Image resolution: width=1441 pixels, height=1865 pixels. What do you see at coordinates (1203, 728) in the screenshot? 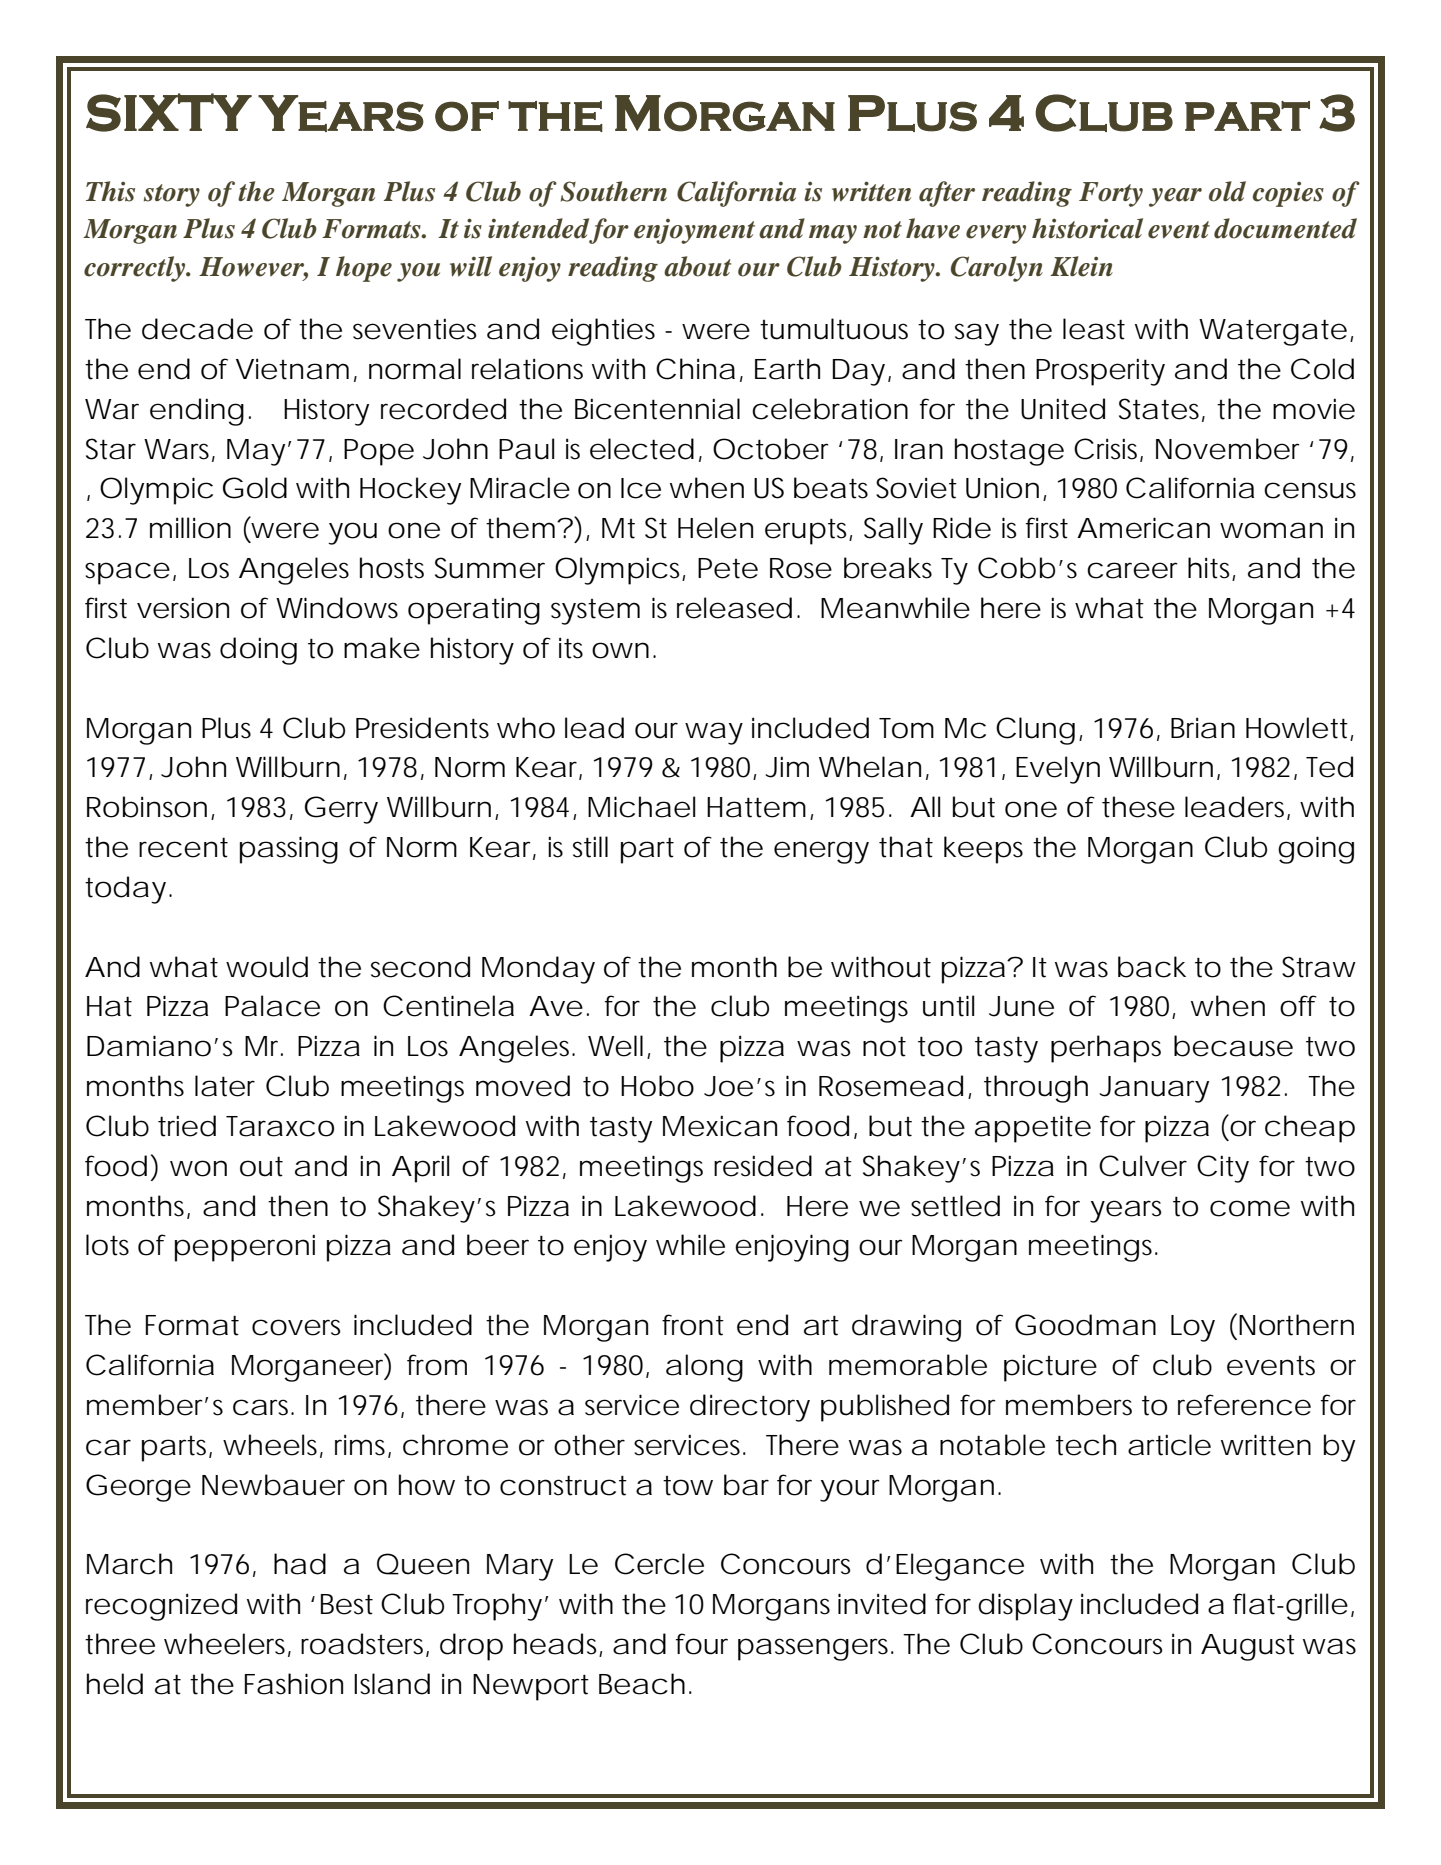
I see `Brian` at bounding box center [1203, 728].
